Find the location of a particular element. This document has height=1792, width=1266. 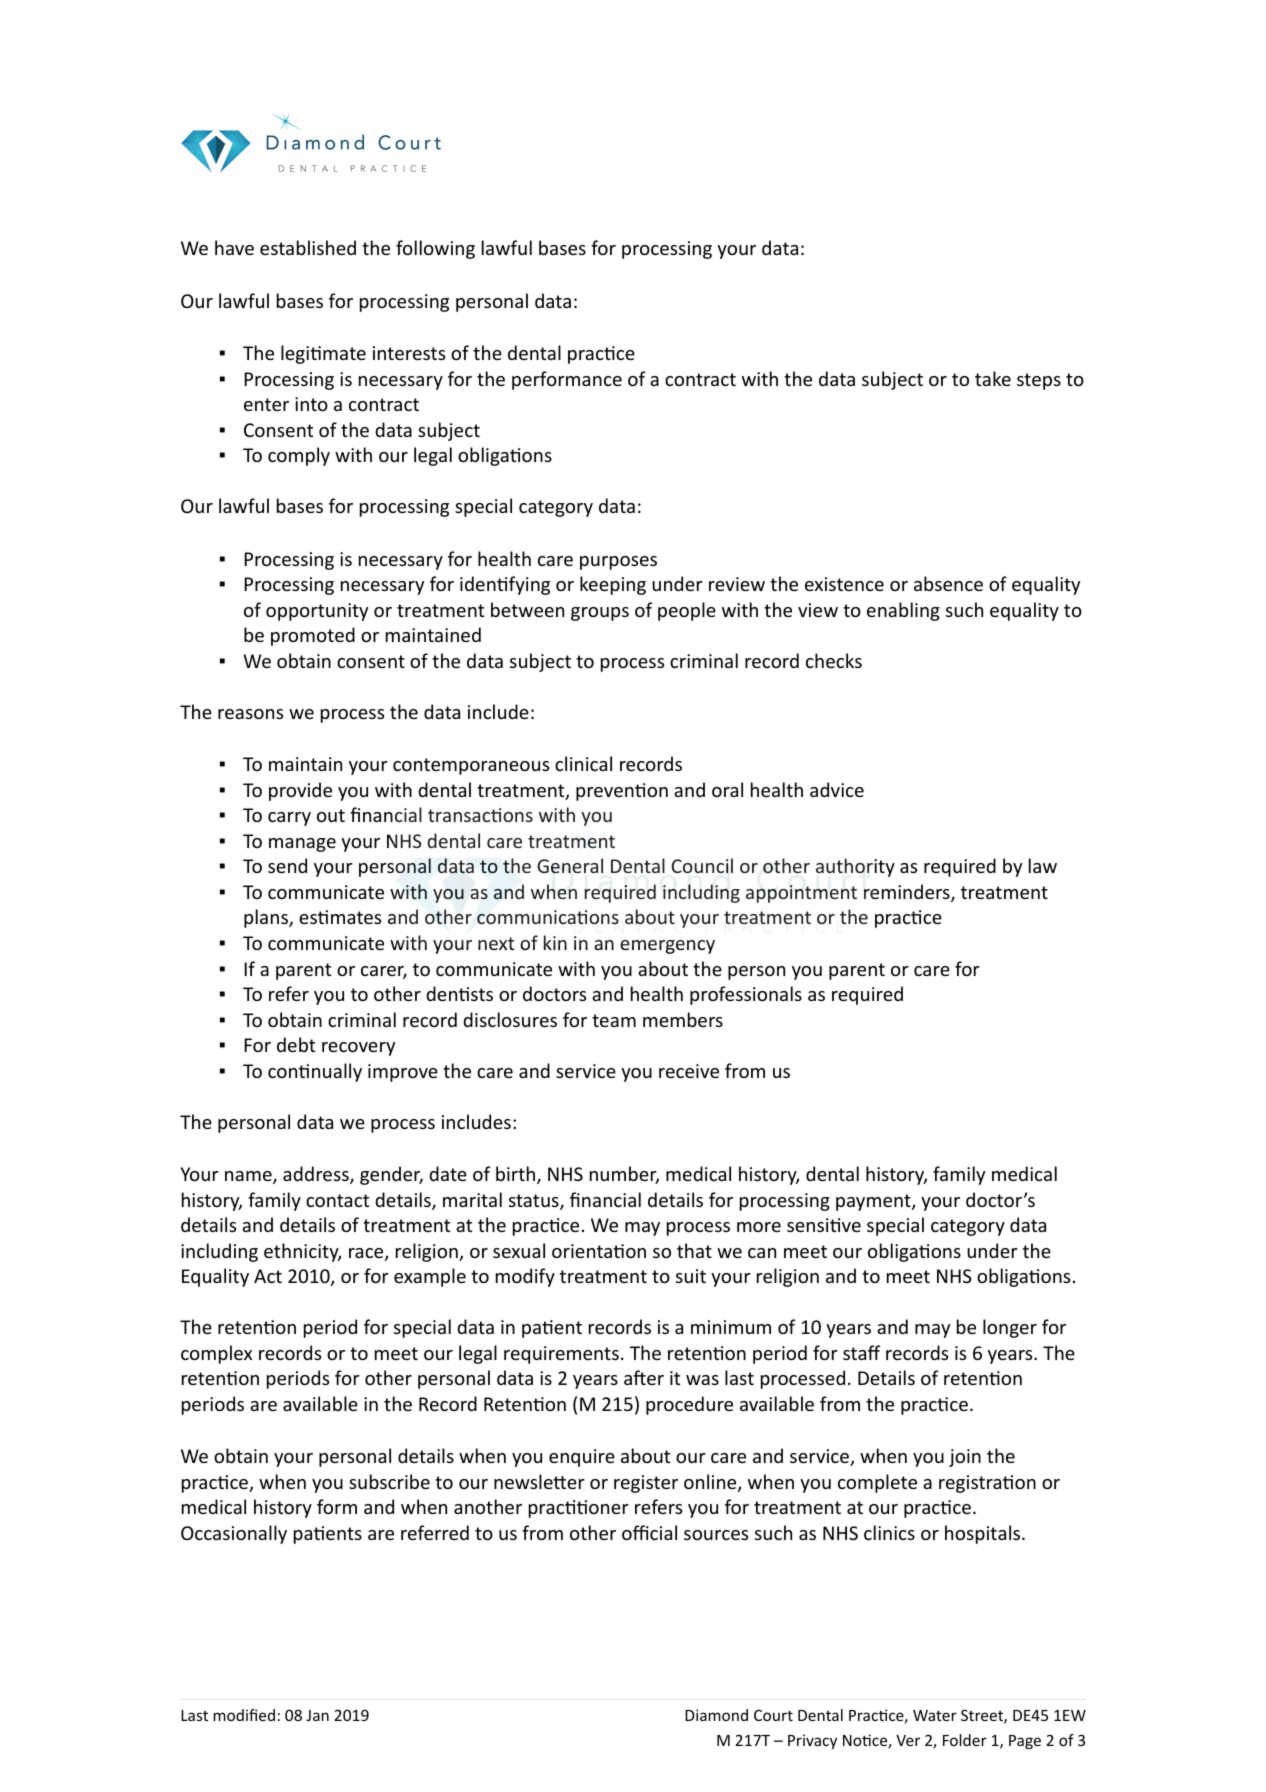

Jan is located at coordinates (317, 1715).
